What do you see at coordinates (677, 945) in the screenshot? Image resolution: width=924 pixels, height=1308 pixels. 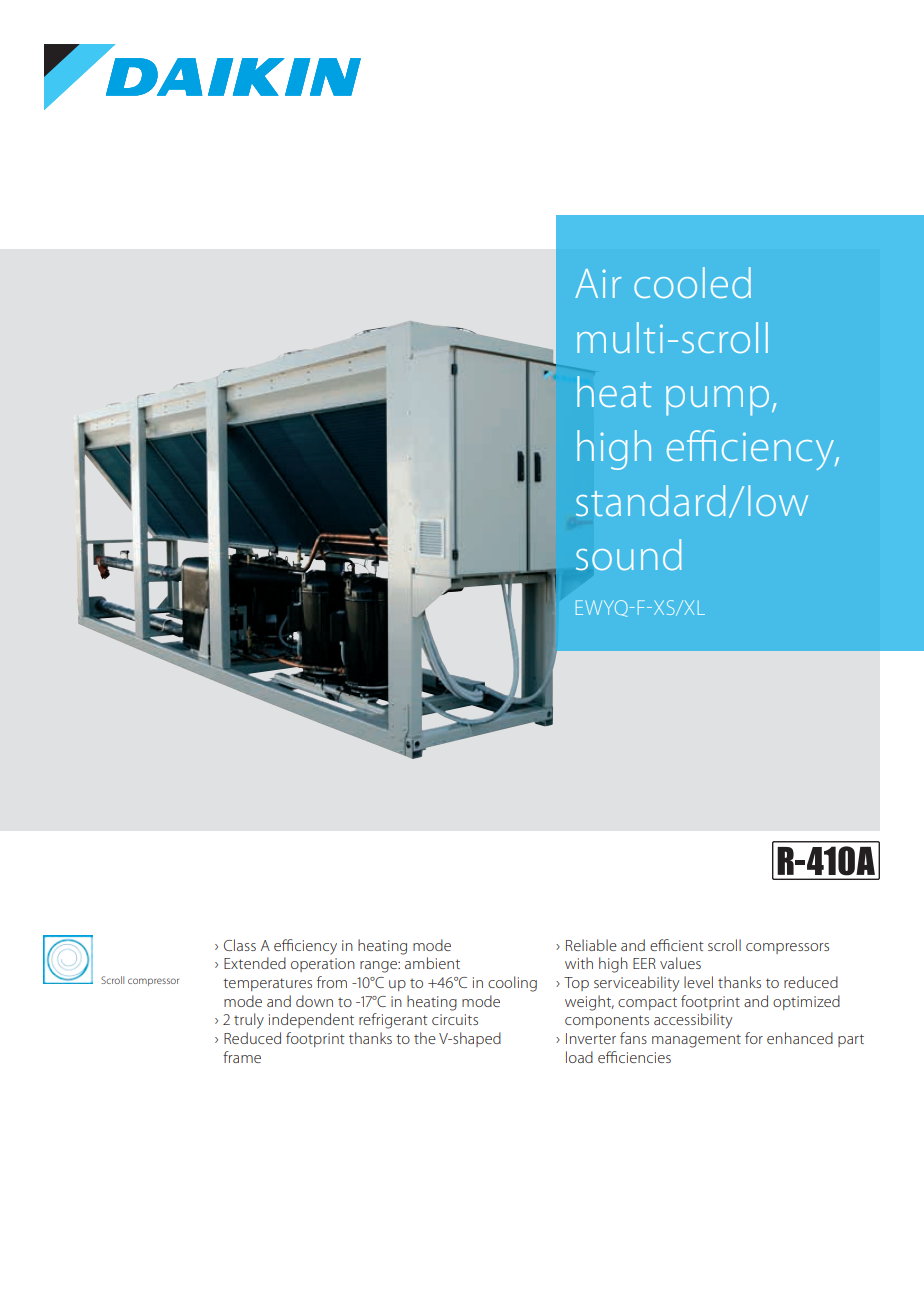 I see `efficient` at bounding box center [677, 945].
